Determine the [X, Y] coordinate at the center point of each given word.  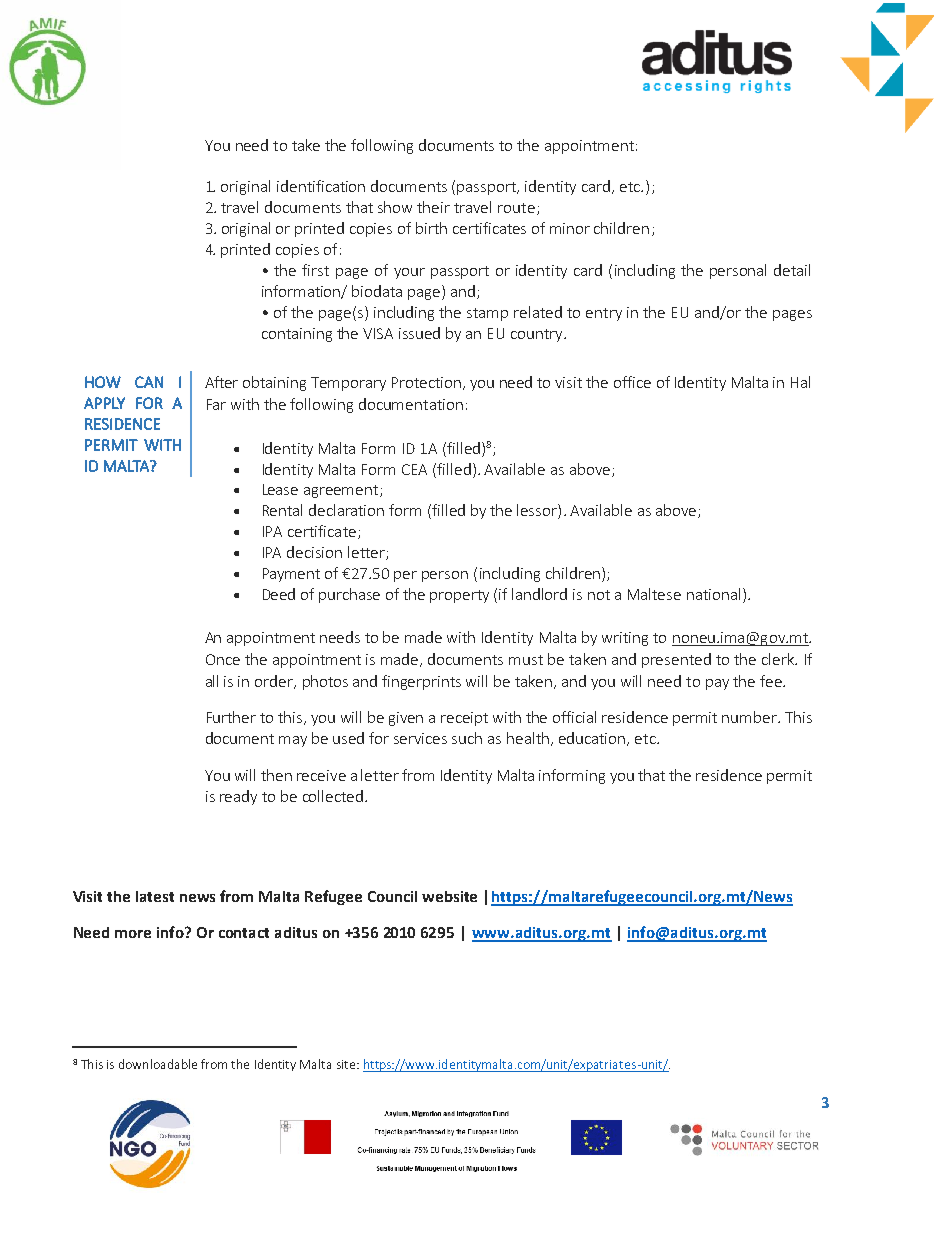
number [750, 717]
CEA [414, 469]
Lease [280, 489]
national [713, 594]
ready [238, 797]
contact [244, 933]
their [433, 207]
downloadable [158, 1064]
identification [321, 186]
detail [792, 270]
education [593, 739]
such [467, 738]
